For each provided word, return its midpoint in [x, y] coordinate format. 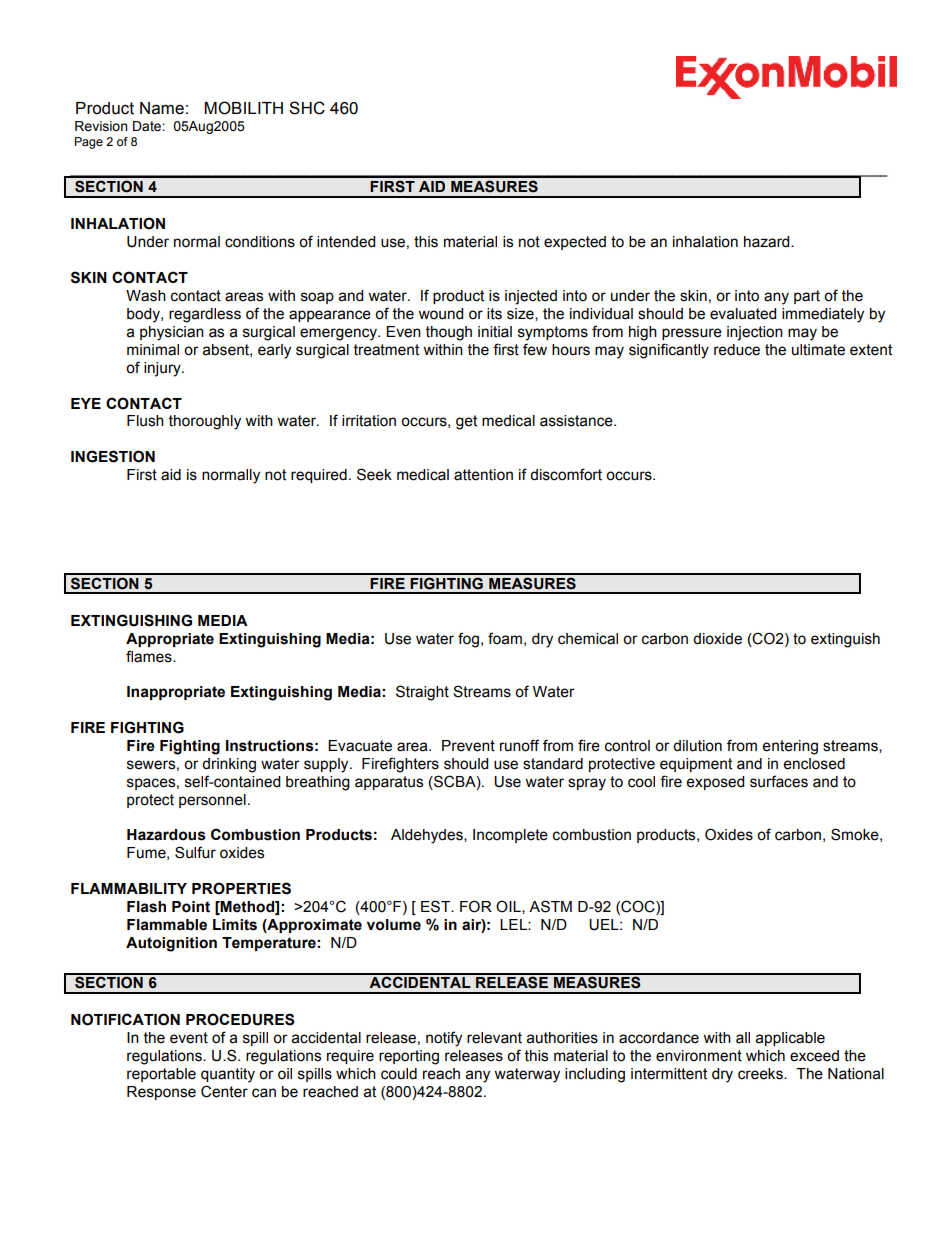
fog [468, 640]
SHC [307, 108]
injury [163, 369]
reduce [737, 350]
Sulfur [195, 852]
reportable [161, 1075]
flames [150, 656]
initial [495, 332]
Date [148, 126]
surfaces [779, 781]
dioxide [717, 639]
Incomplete [510, 836]
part [807, 297]
